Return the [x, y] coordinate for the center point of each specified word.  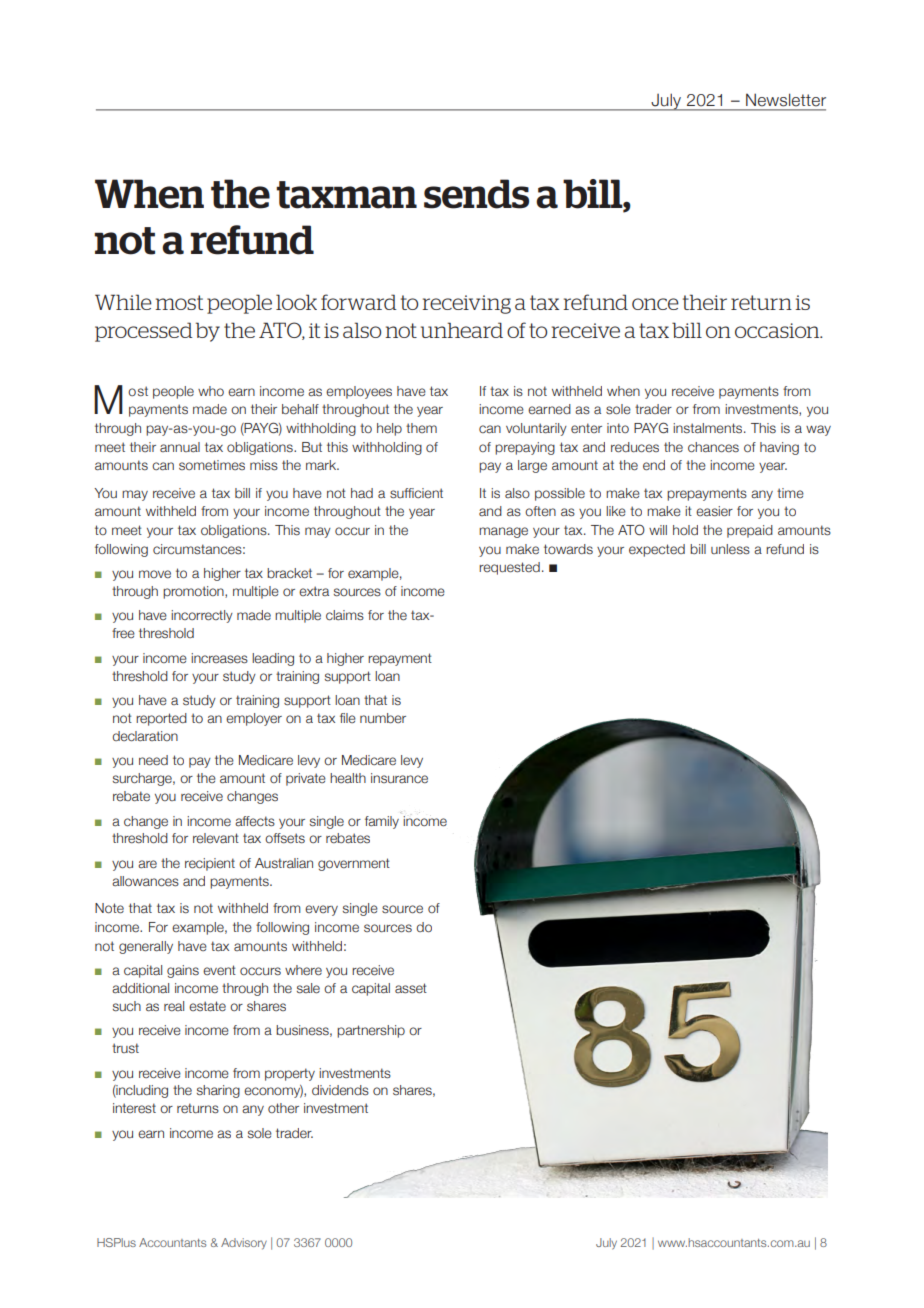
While [123, 302]
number [383, 718]
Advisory [244, 1244]
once [655, 304]
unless [730, 549]
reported [161, 719]
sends [476, 194]
